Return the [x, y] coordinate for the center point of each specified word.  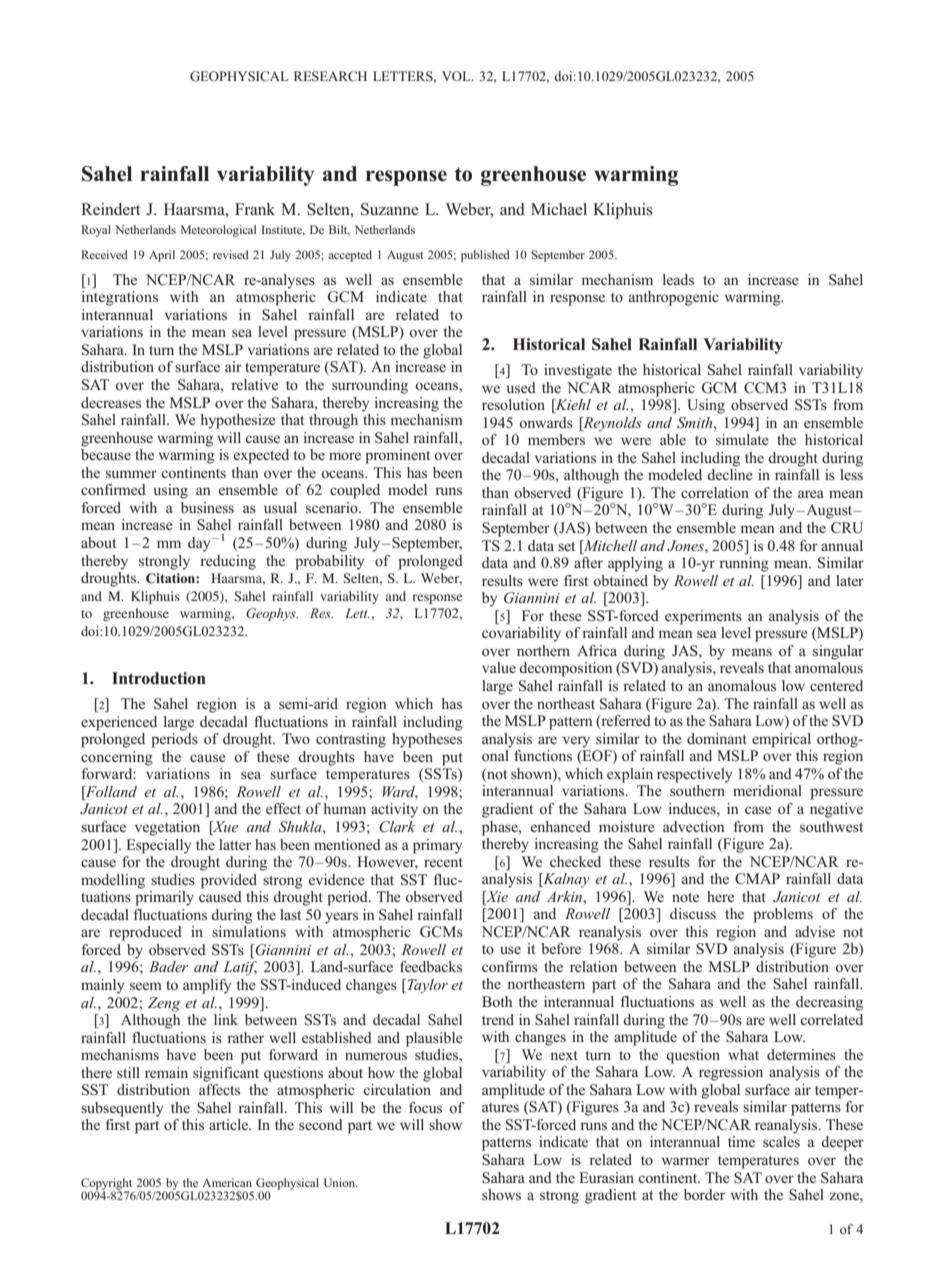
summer [131, 474]
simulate [742, 439]
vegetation [167, 828]
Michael [559, 209]
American [227, 1182]
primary [437, 846]
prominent [397, 456]
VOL [457, 76]
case [758, 810]
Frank [255, 209]
